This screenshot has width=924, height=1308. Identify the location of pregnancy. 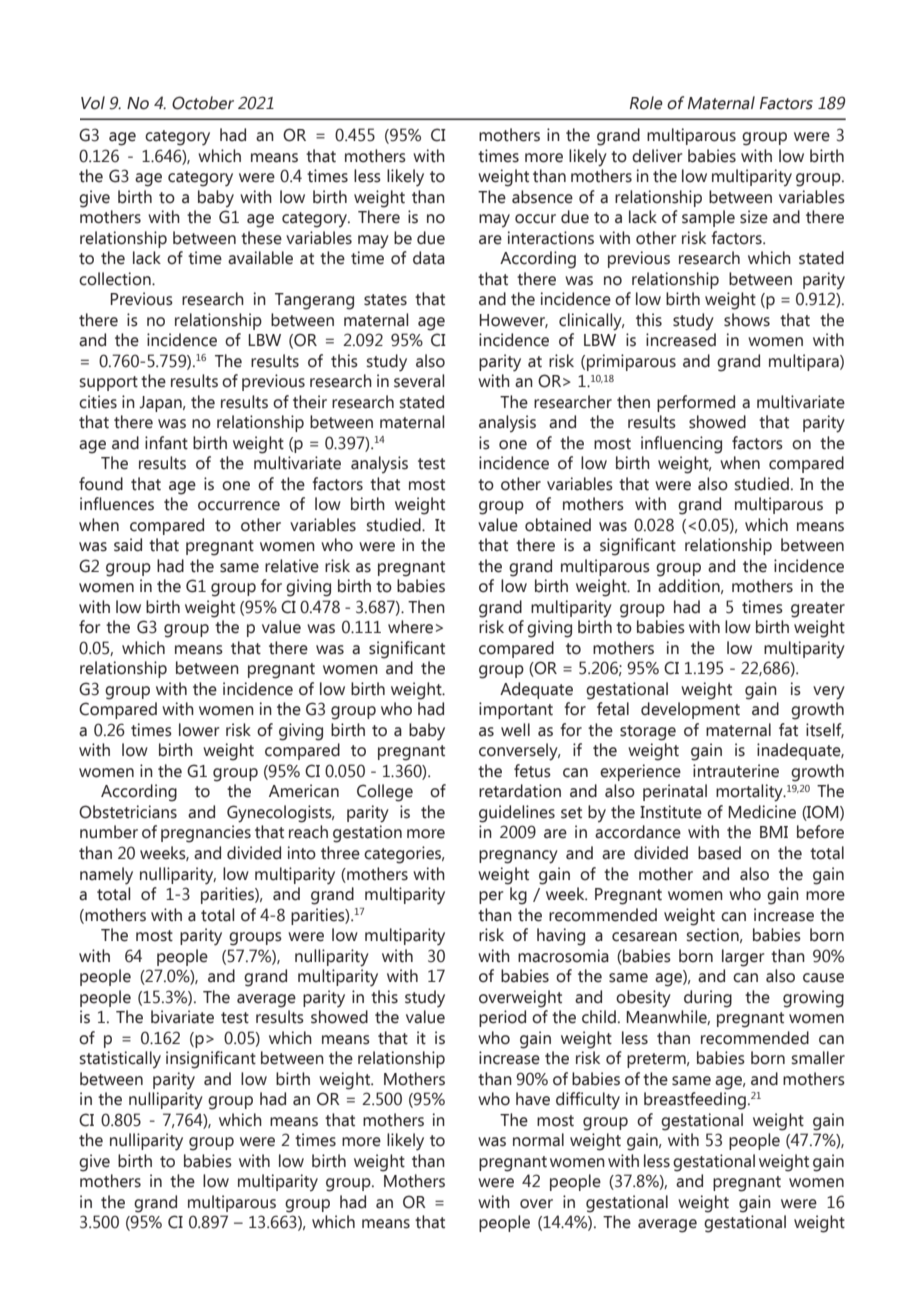
(518, 857).
